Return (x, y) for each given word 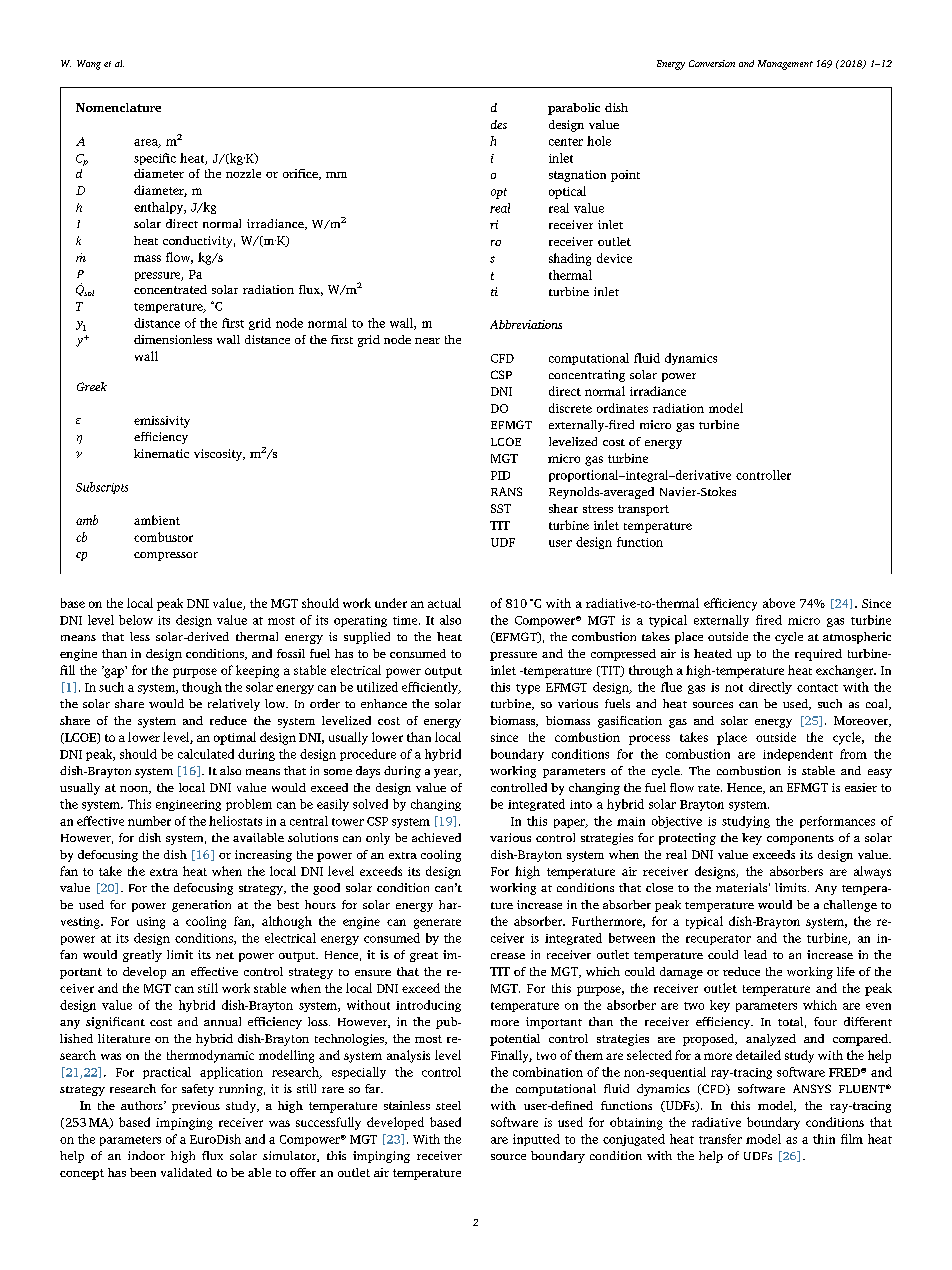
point (625, 176)
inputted (536, 1140)
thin (824, 1139)
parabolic (574, 109)
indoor (146, 1155)
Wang (89, 65)
